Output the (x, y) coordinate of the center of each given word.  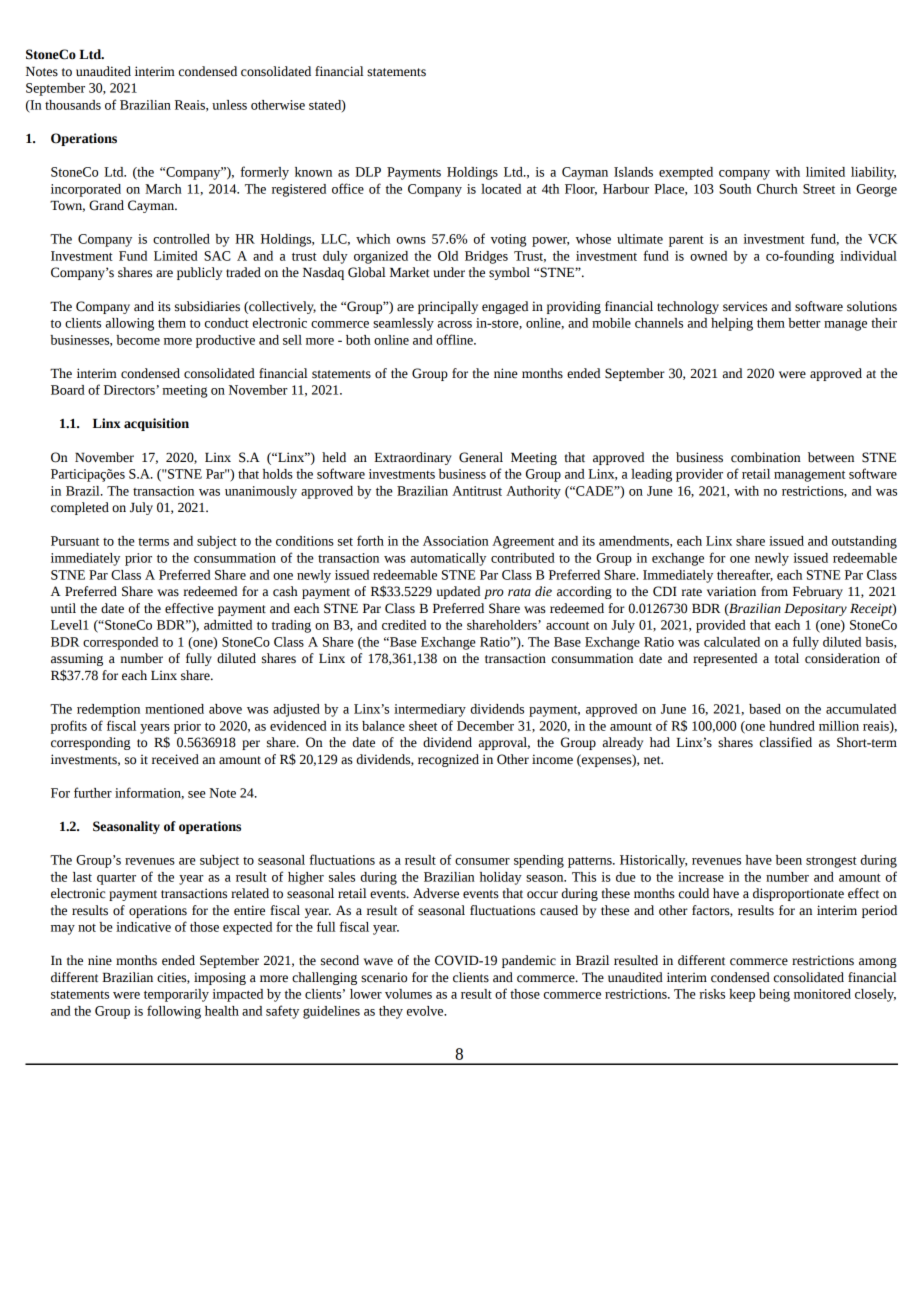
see (197, 794)
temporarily (176, 995)
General (481, 457)
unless (229, 105)
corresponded (120, 643)
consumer (482, 861)
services (745, 306)
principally (448, 307)
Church (777, 189)
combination (766, 457)
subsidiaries (207, 306)
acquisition (156, 424)
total (787, 658)
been (789, 860)
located (501, 189)
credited (404, 625)
